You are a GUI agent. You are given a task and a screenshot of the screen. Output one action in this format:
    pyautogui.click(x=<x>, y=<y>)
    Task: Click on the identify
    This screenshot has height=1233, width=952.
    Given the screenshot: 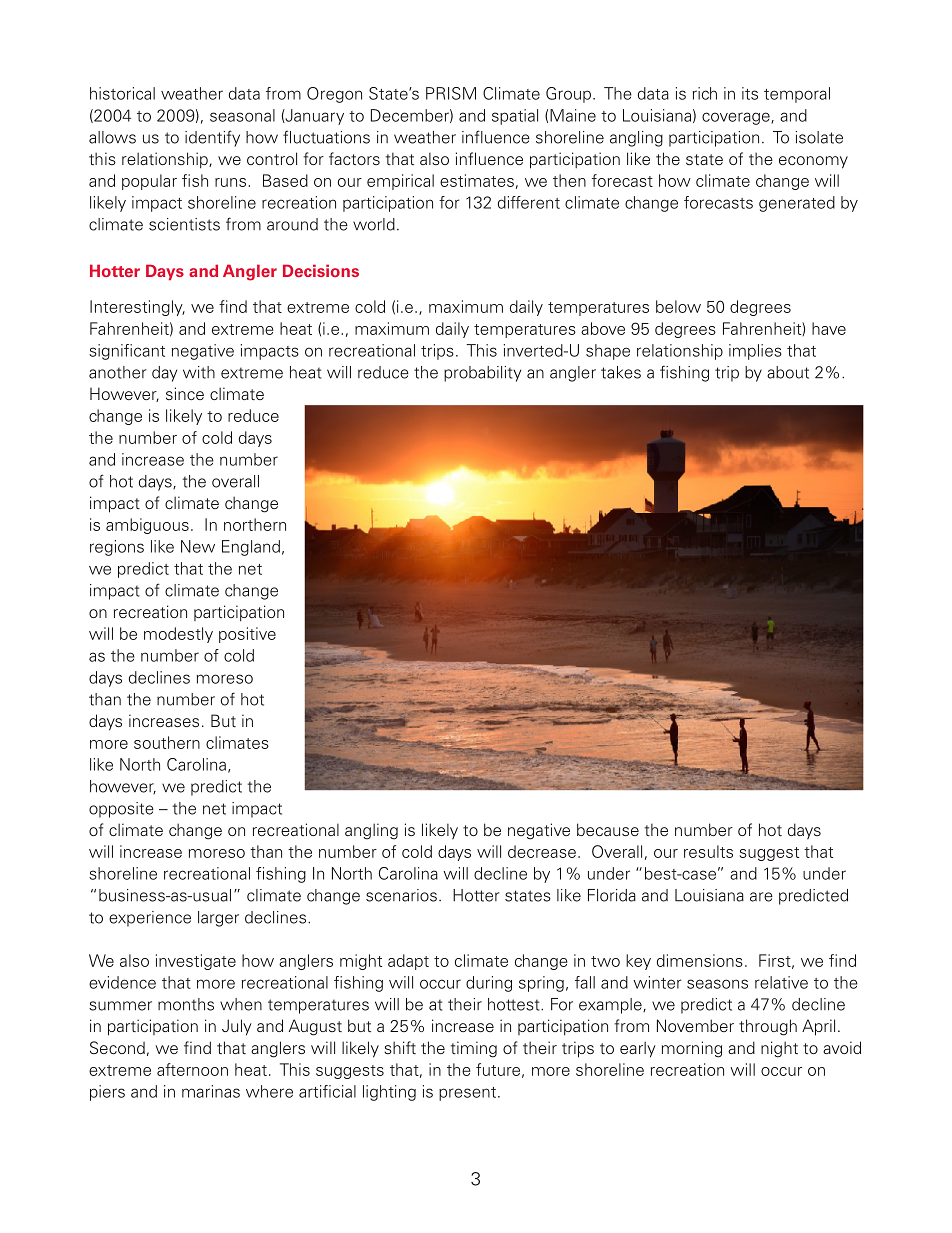 What is the action you would take?
    pyautogui.click(x=212, y=138)
